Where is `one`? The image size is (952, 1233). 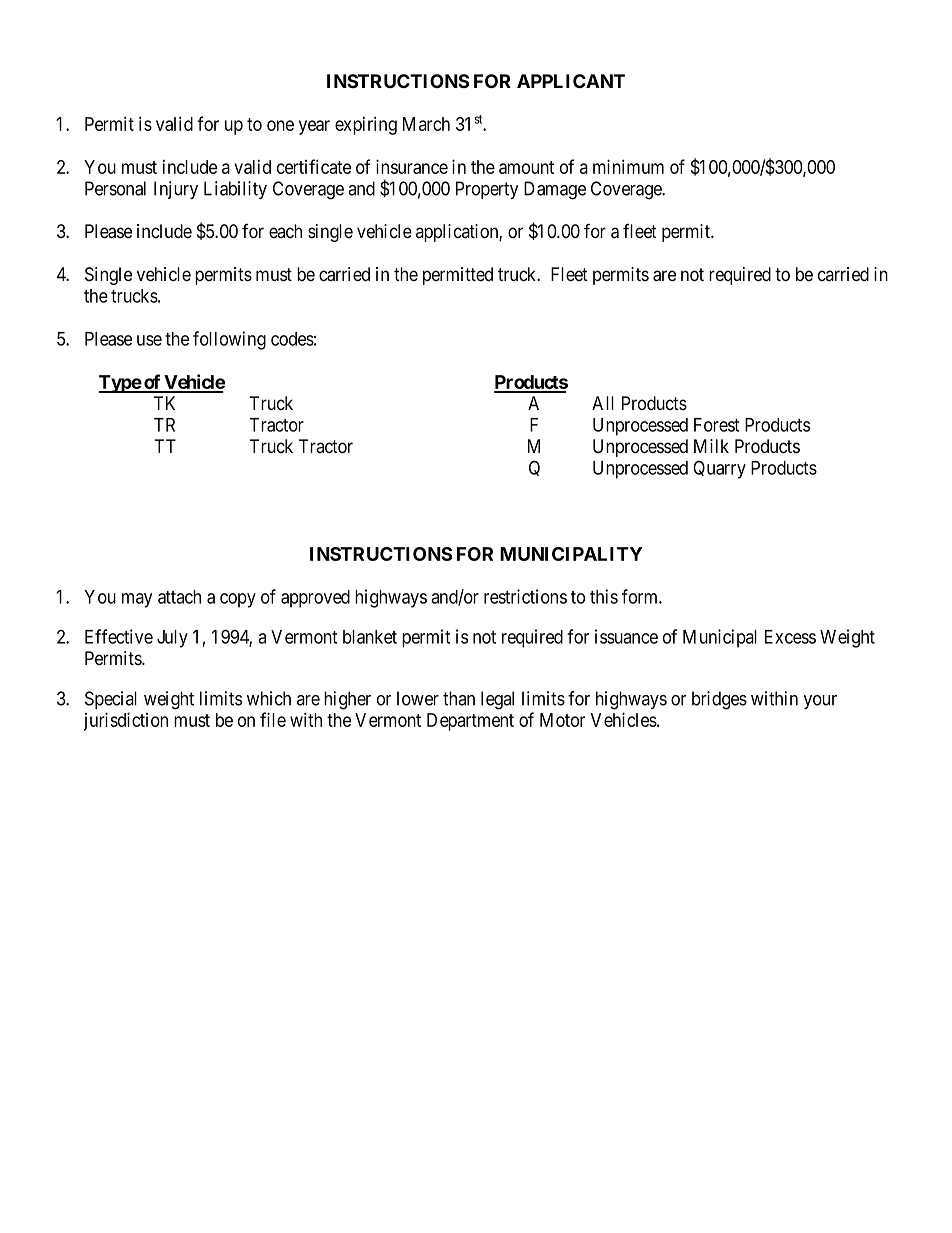
one is located at coordinates (280, 125).
